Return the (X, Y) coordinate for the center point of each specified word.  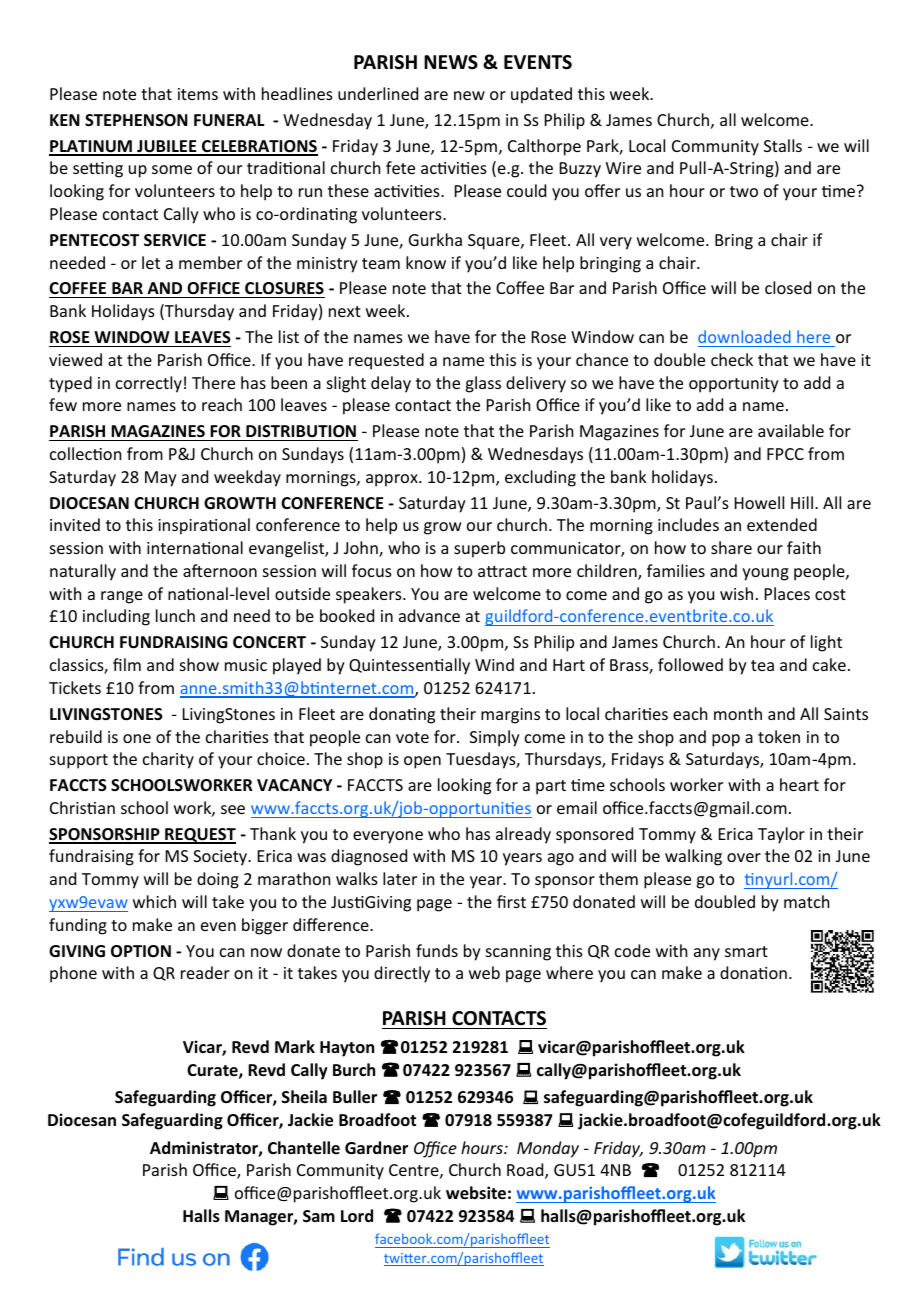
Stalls (783, 145)
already (523, 835)
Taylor (781, 835)
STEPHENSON (136, 120)
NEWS (451, 62)
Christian (82, 807)
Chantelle (304, 1148)
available (791, 430)
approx (393, 480)
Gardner (376, 1148)
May (161, 479)
